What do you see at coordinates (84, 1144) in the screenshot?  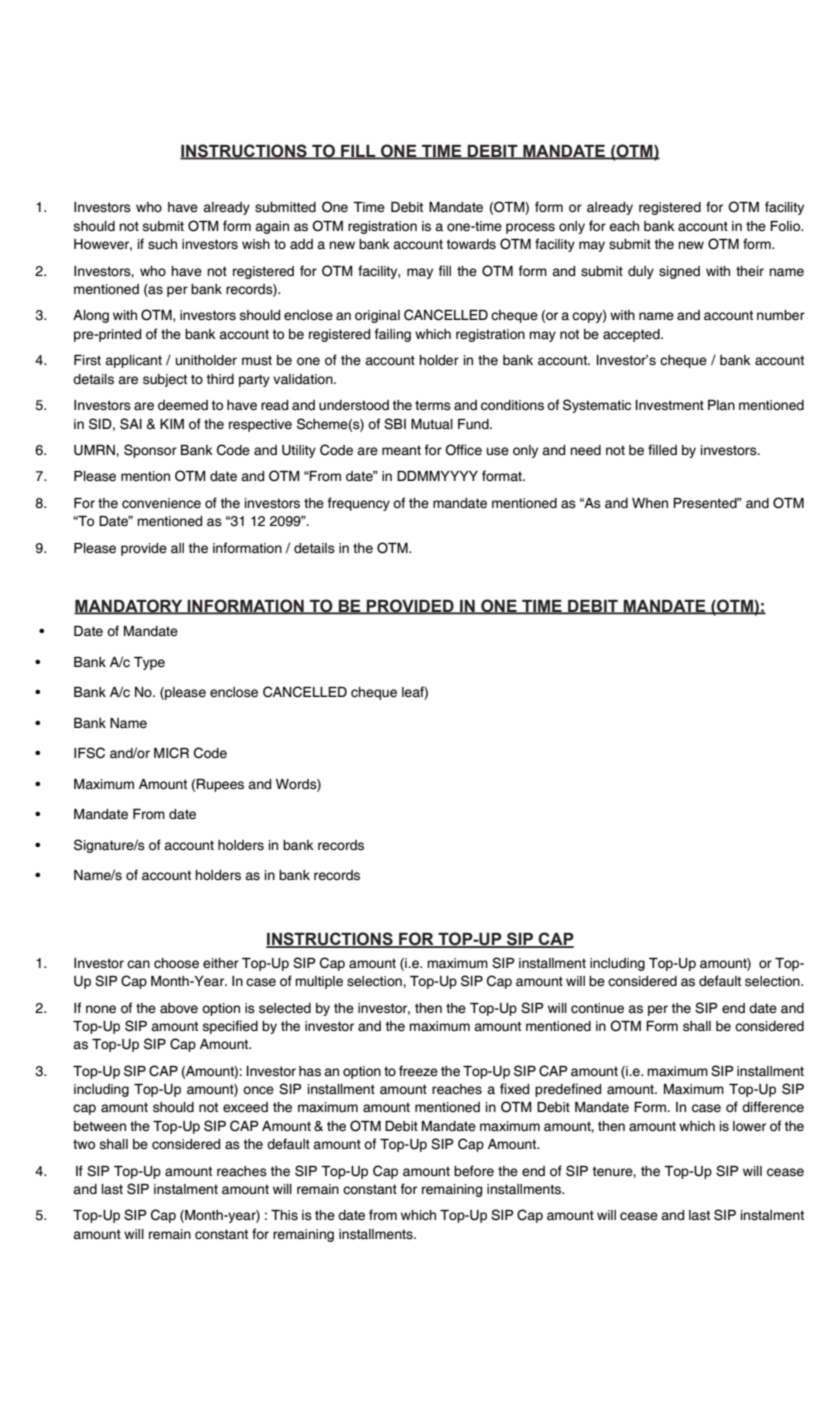 I see `two` at bounding box center [84, 1144].
